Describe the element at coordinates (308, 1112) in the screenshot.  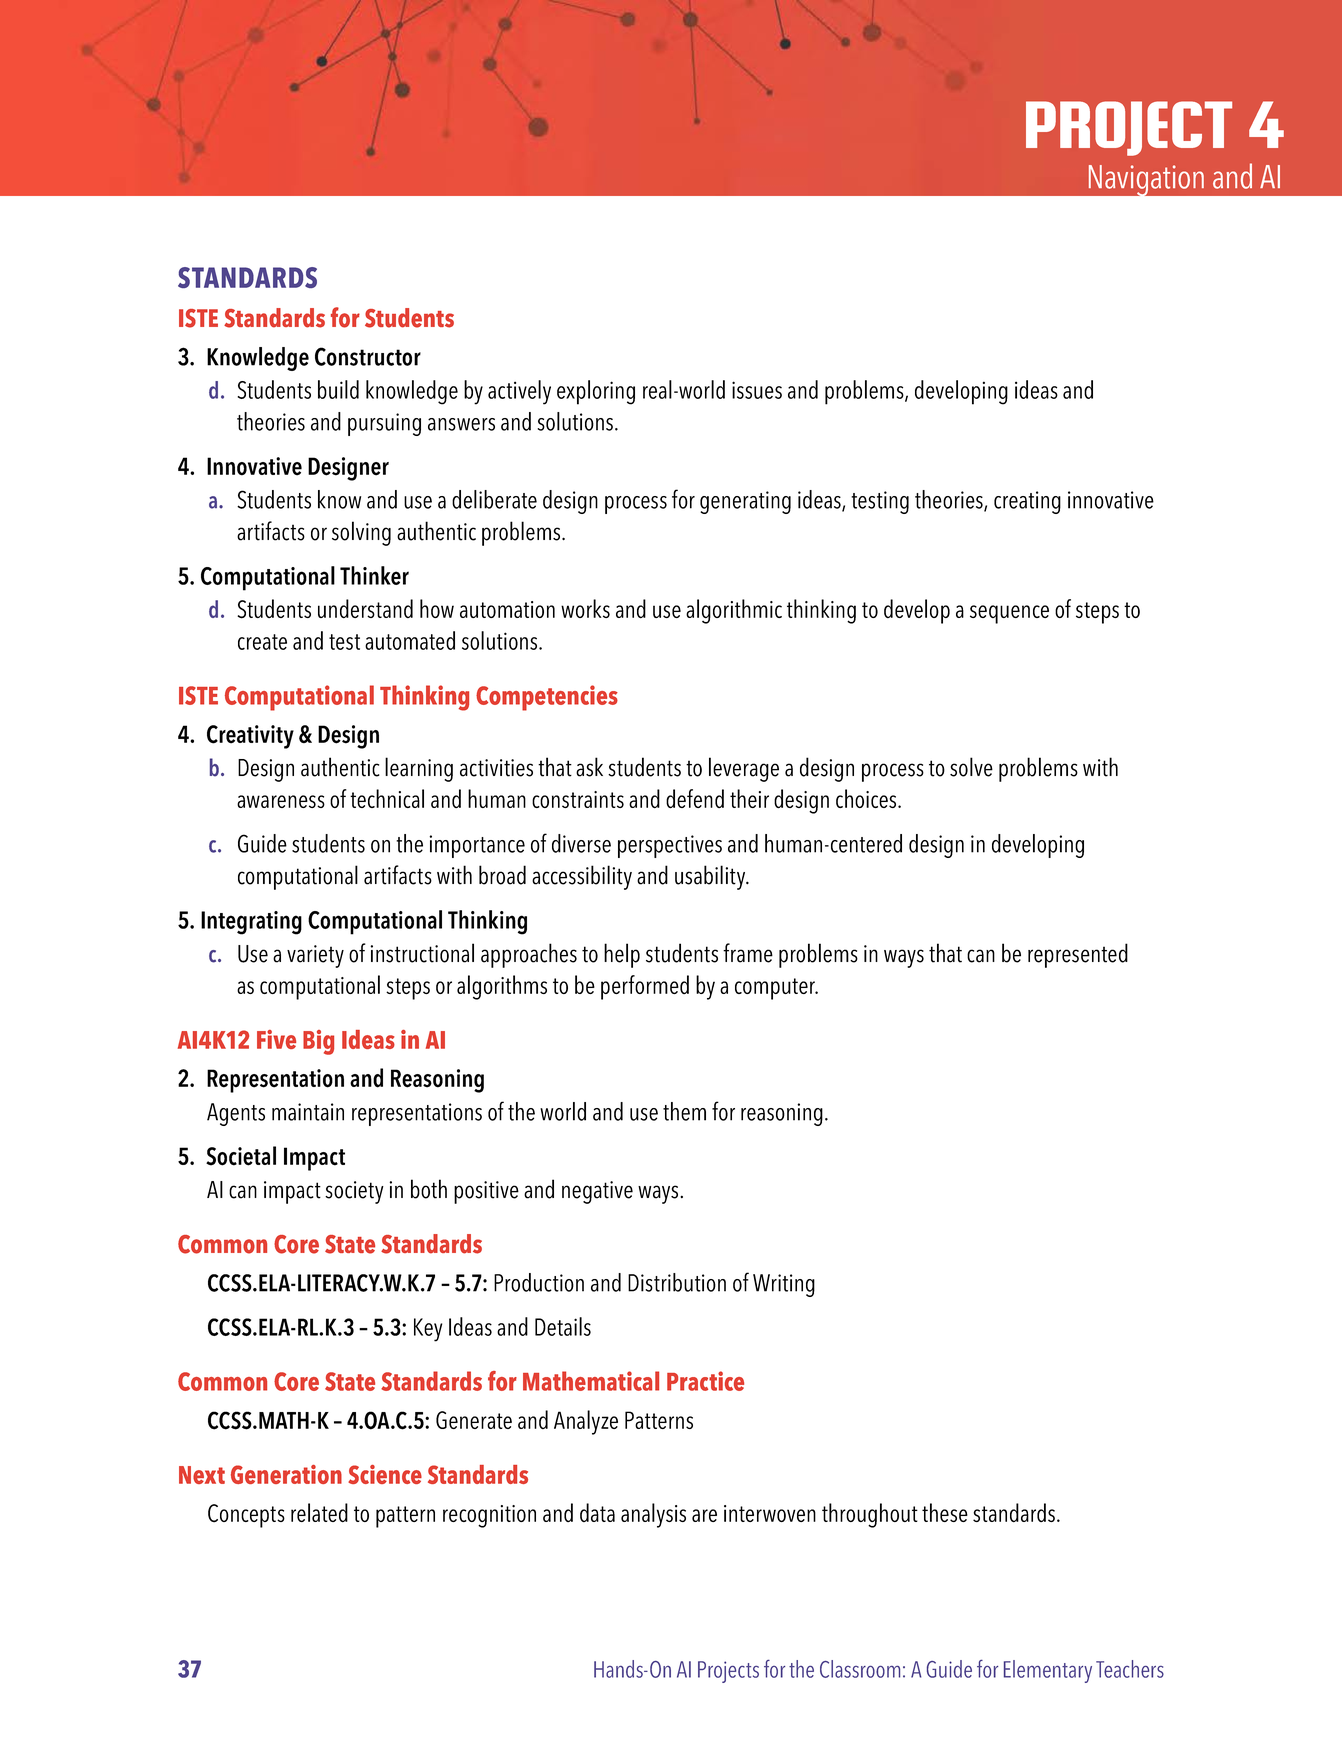
I see `maintain` at that location.
